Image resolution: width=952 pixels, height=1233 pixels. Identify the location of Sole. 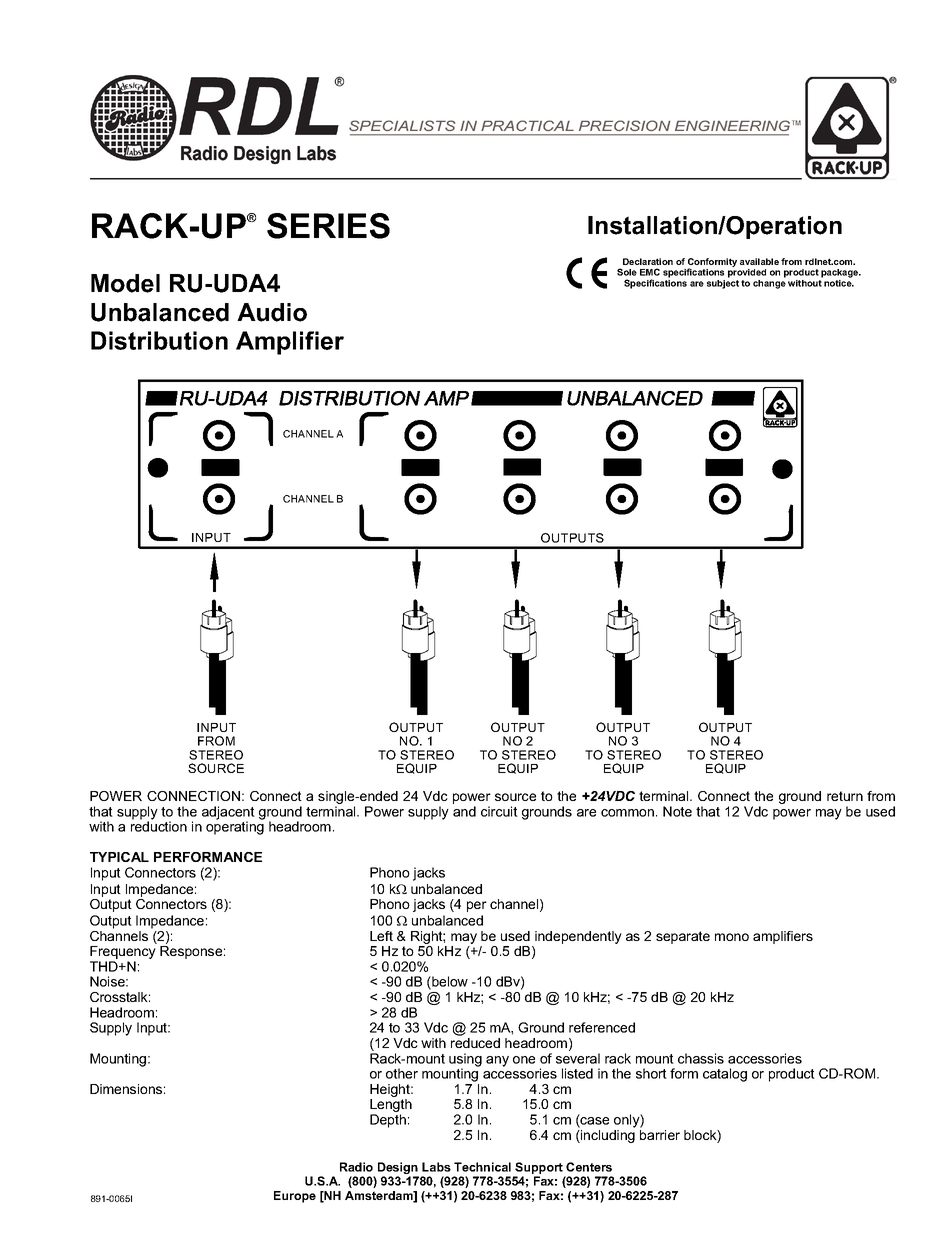
(627, 272).
